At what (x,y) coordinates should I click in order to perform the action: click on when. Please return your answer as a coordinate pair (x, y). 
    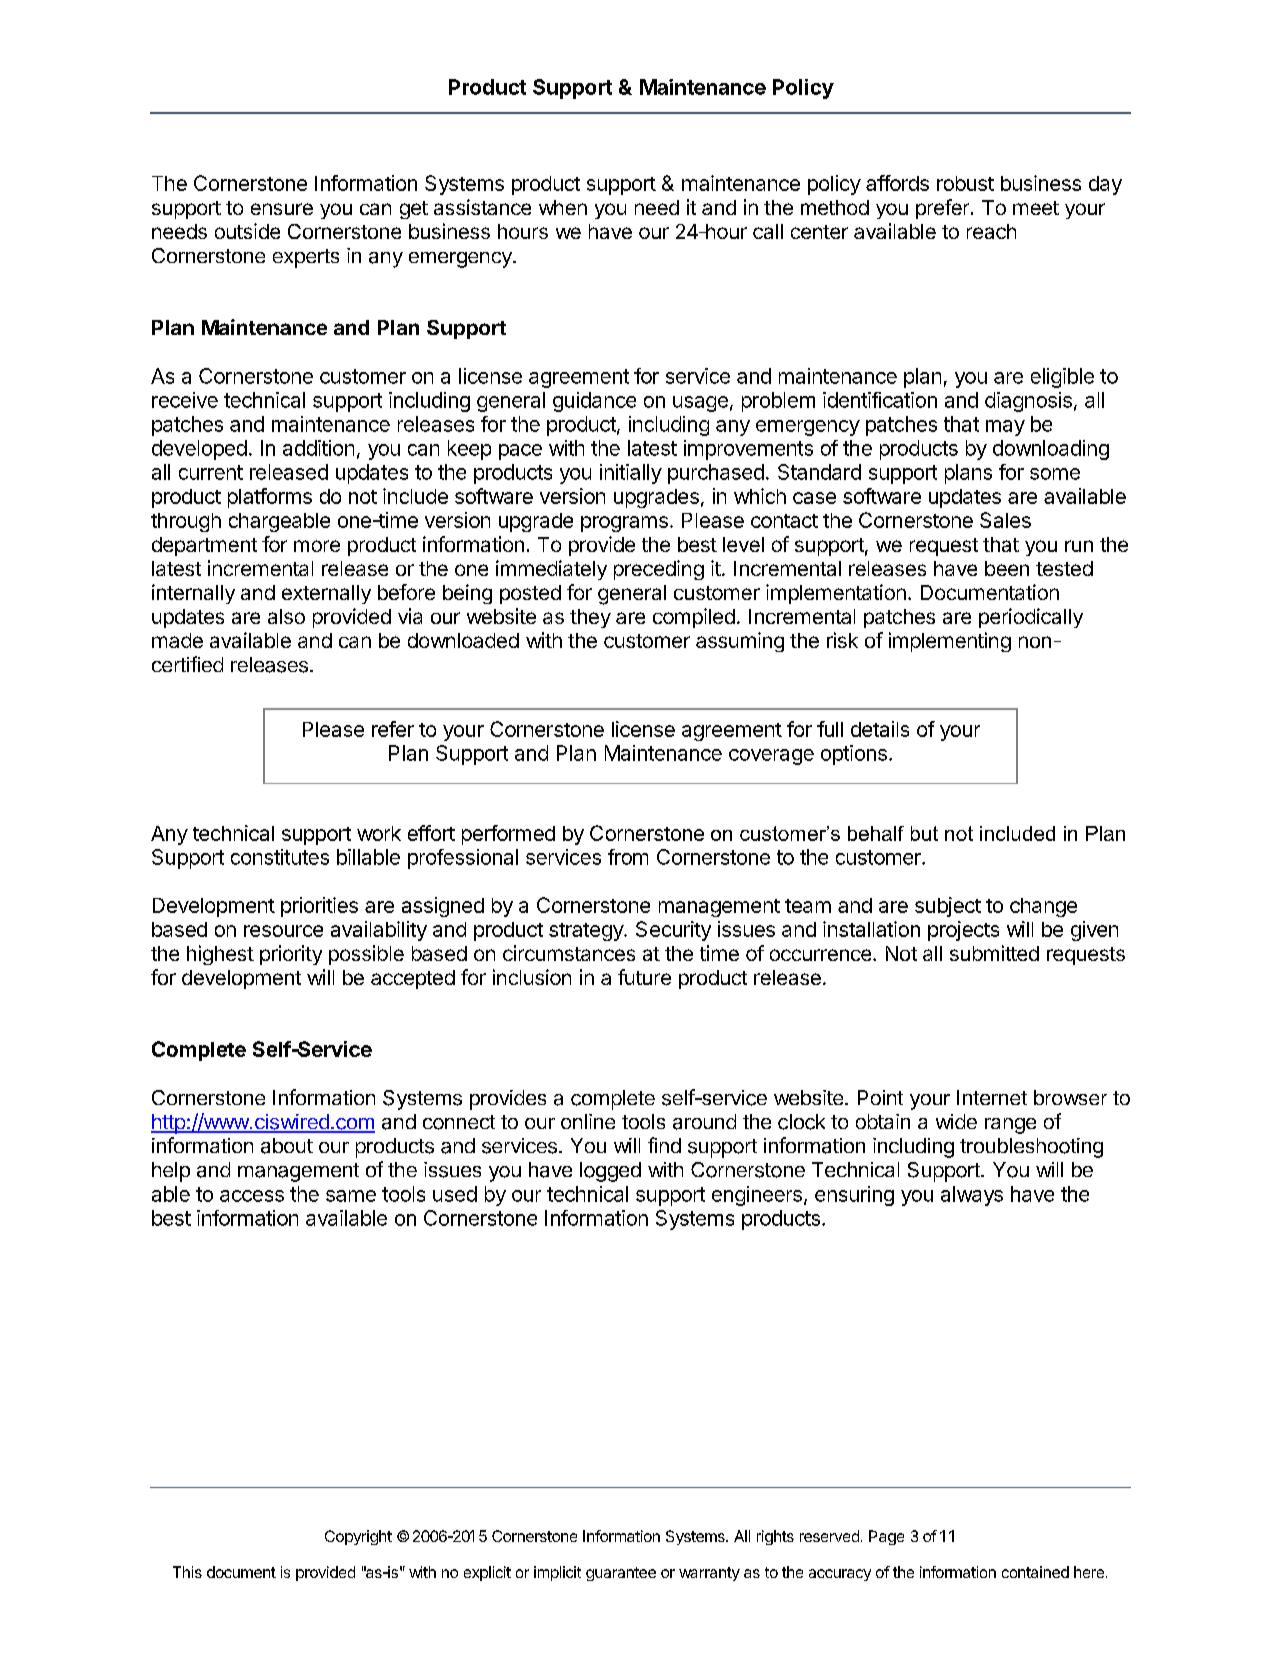
    Looking at the image, I should click on (563, 207).
